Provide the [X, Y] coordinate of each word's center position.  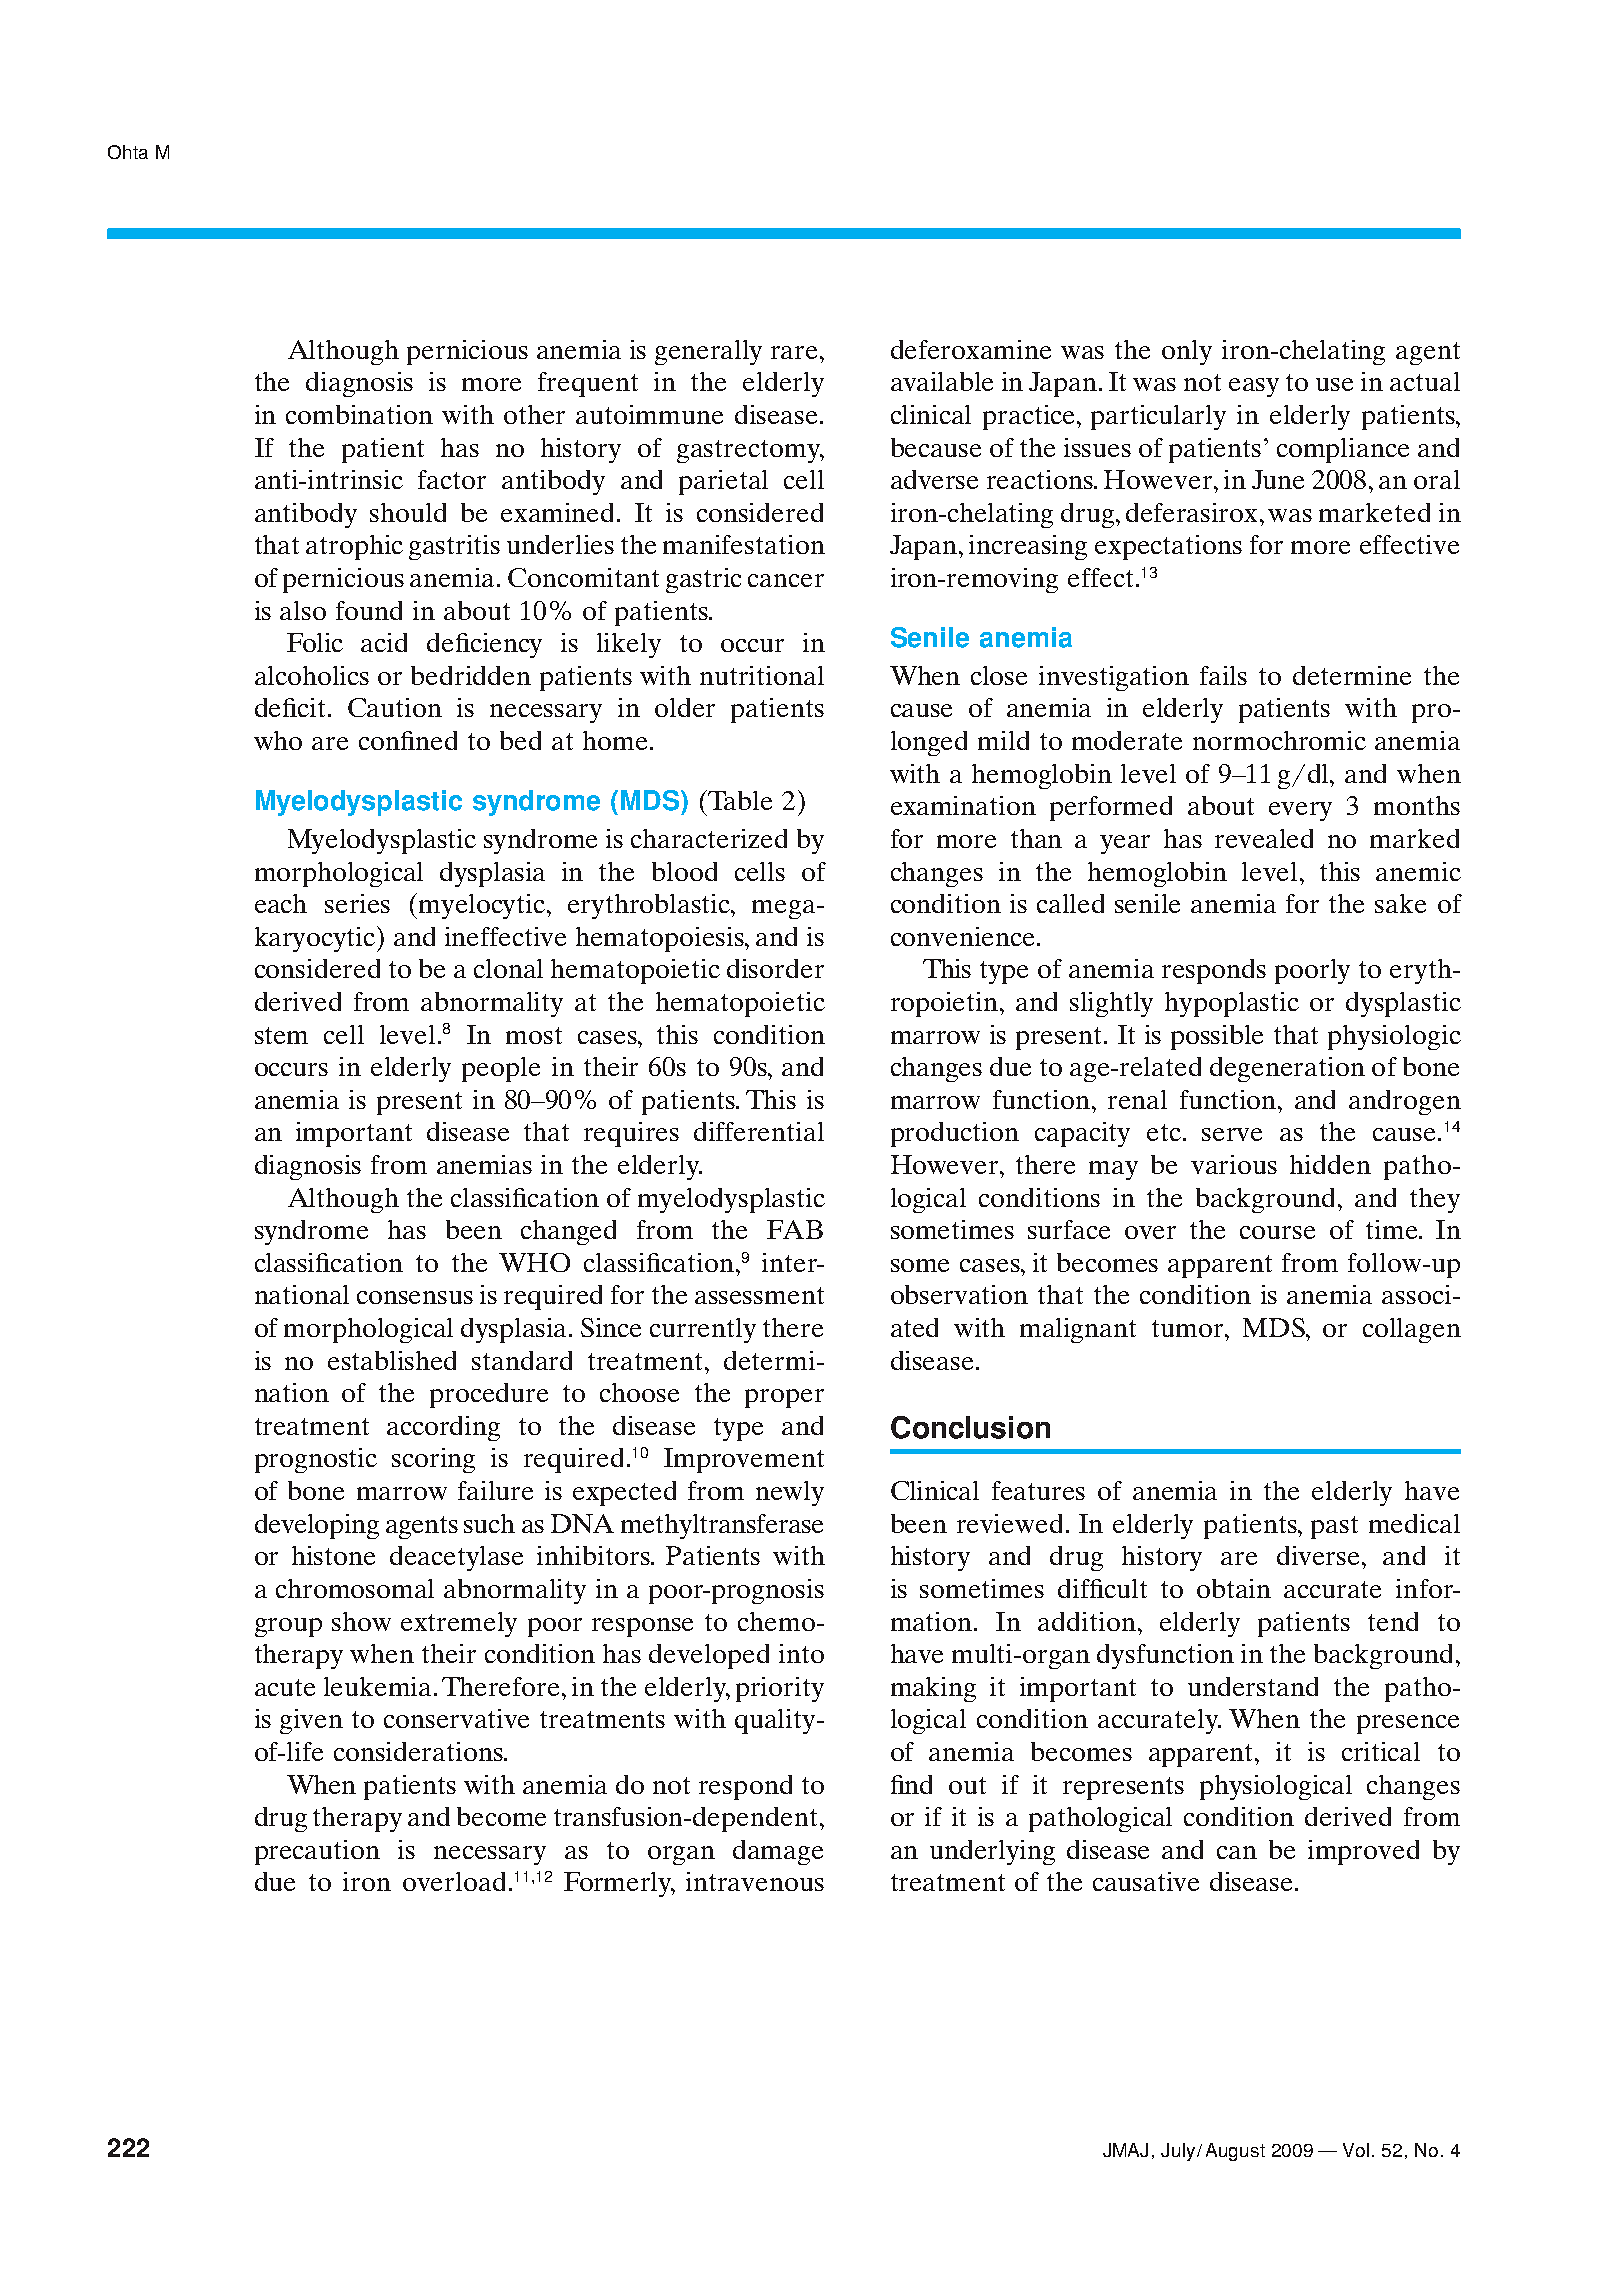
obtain [1234, 1588]
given [311, 1721]
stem [281, 1035]
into [801, 1653]
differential [759, 1131]
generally [708, 352]
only [1187, 352]
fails [1223, 675]
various [1234, 1164]
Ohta [128, 152]
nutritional [762, 675]
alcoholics [312, 675]
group [288, 1627]
